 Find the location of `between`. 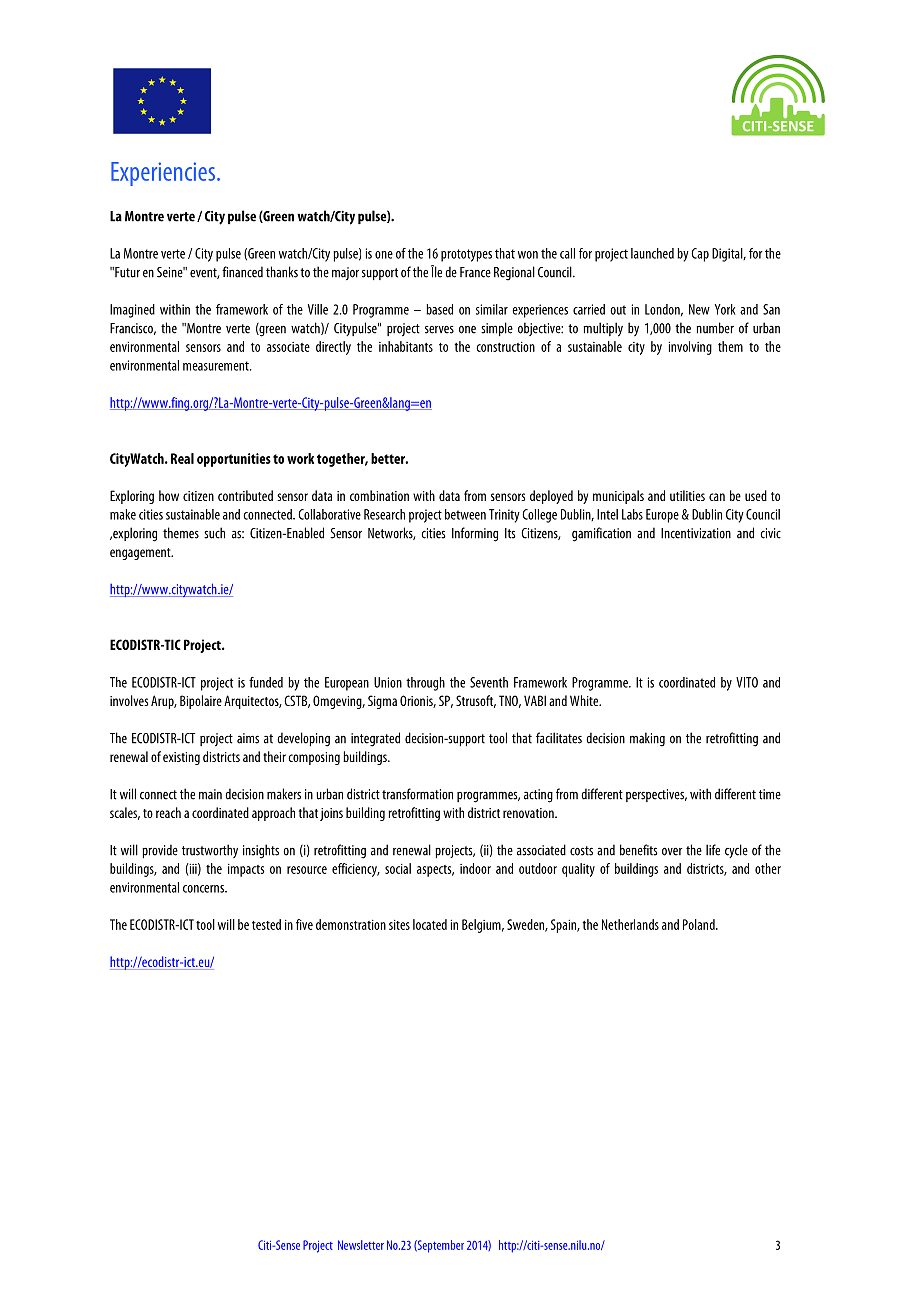

between is located at coordinates (465, 514).
